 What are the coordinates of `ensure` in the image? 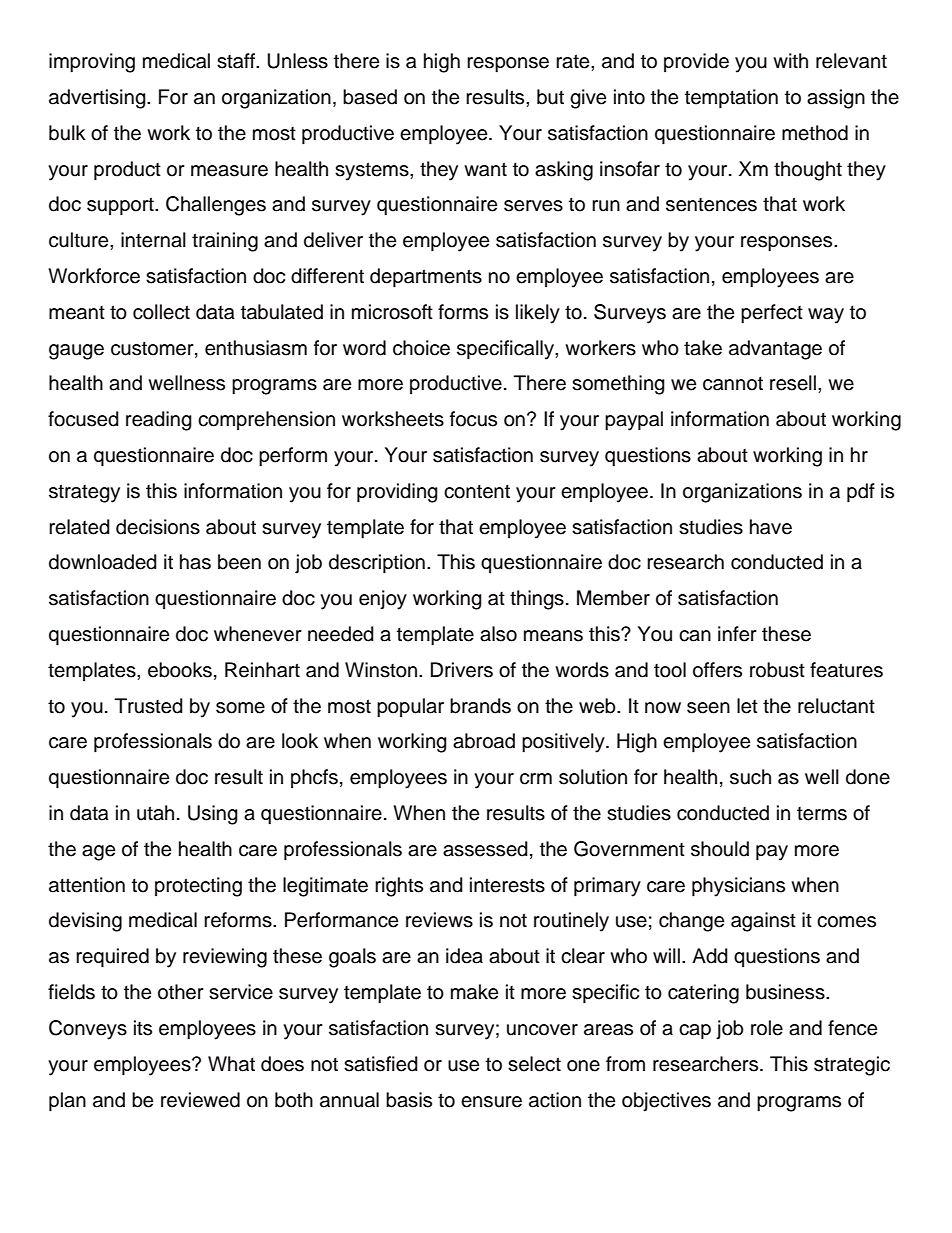 It's located at (491, 1102).
